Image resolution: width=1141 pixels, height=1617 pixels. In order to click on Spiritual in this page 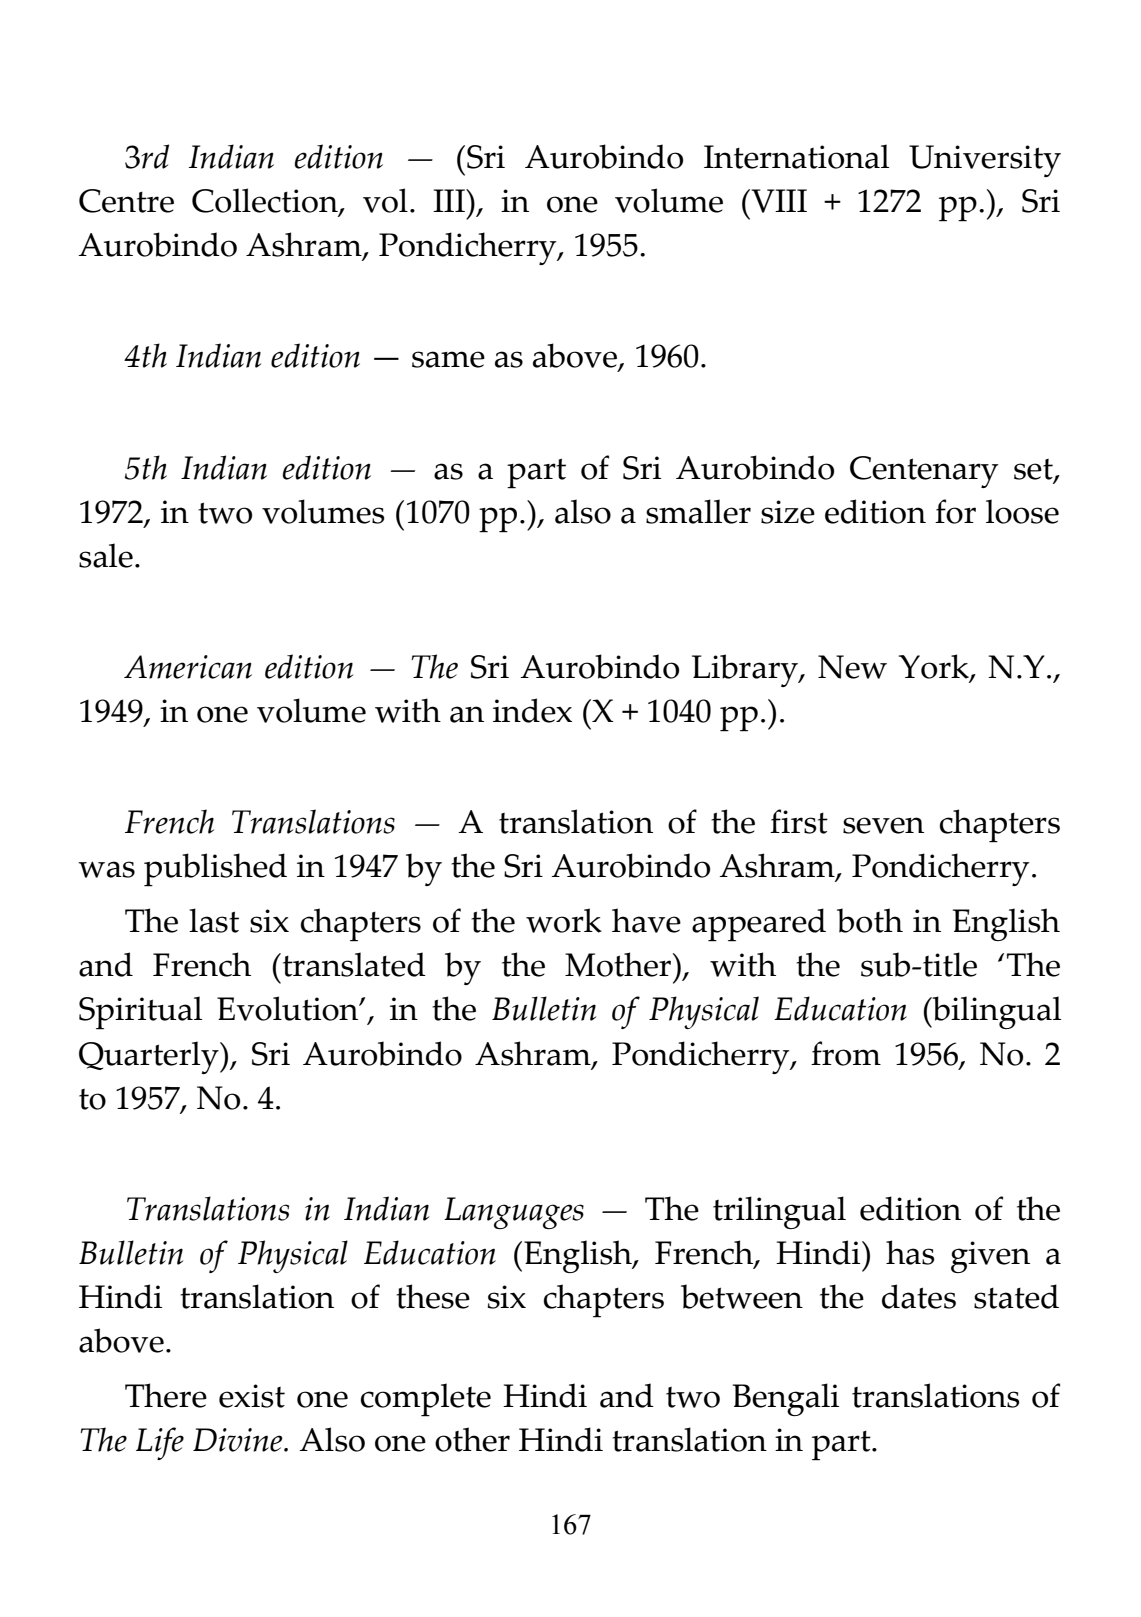, I will do `click(140, 1013)`.
